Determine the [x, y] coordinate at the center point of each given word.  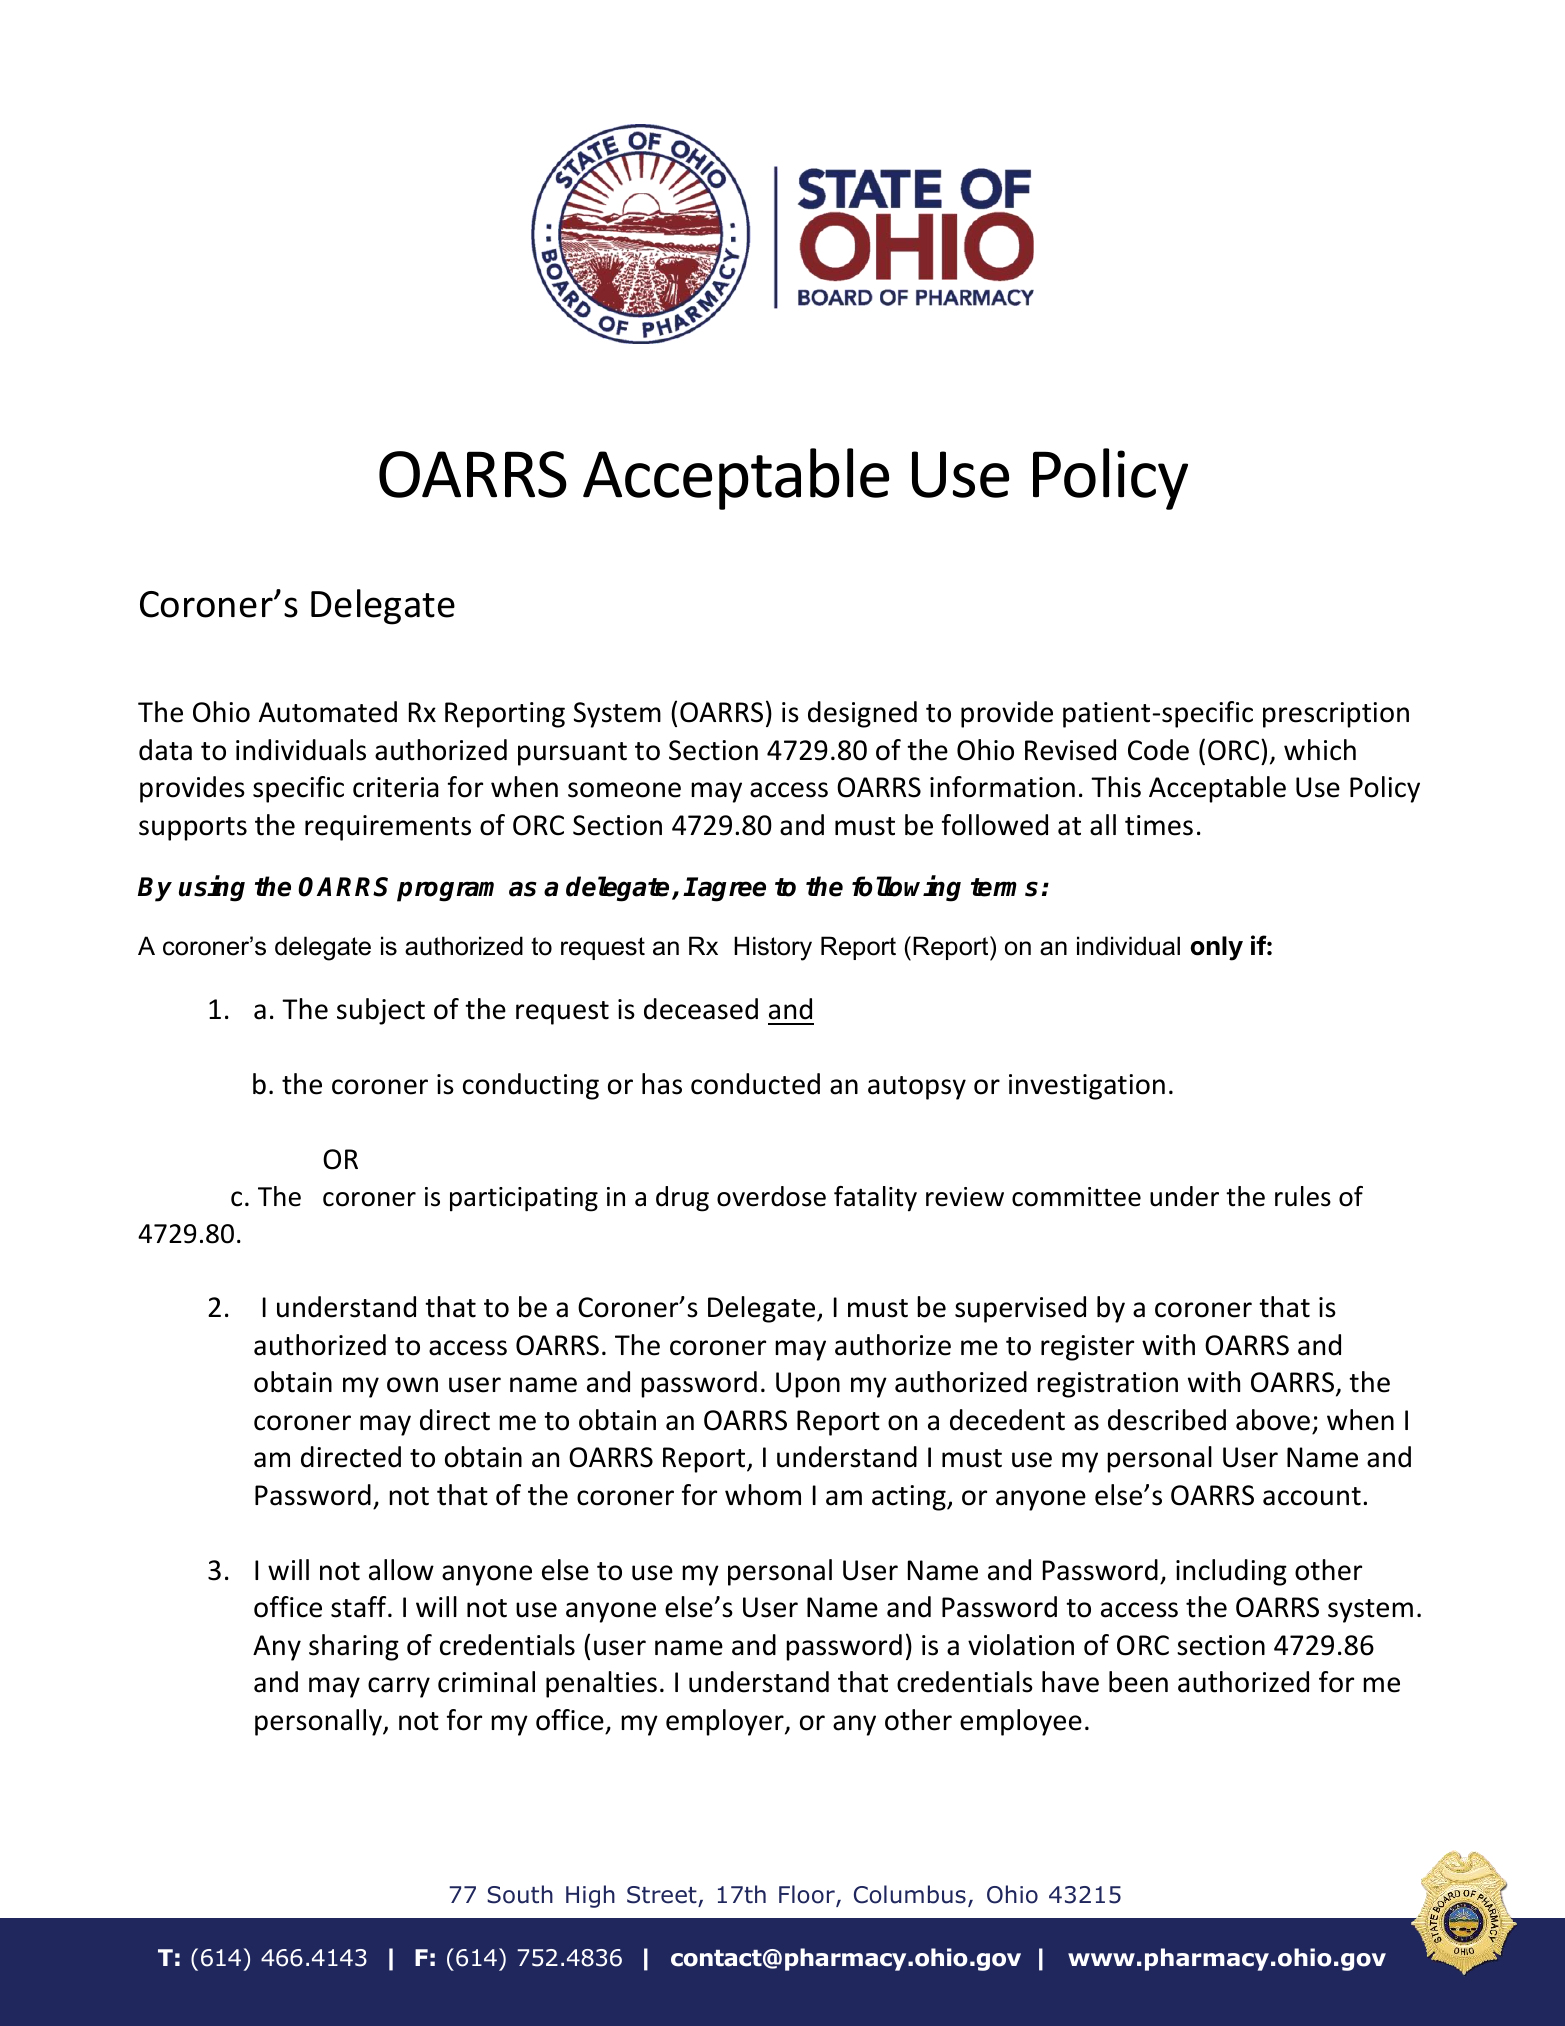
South [520, 1894]
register [1087, 1348]
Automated [328, 712]
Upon [808, 1385]
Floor [808, 1896]
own [412, 1385]
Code [1158, 750]
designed [862, 714]
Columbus [910, 1894]
